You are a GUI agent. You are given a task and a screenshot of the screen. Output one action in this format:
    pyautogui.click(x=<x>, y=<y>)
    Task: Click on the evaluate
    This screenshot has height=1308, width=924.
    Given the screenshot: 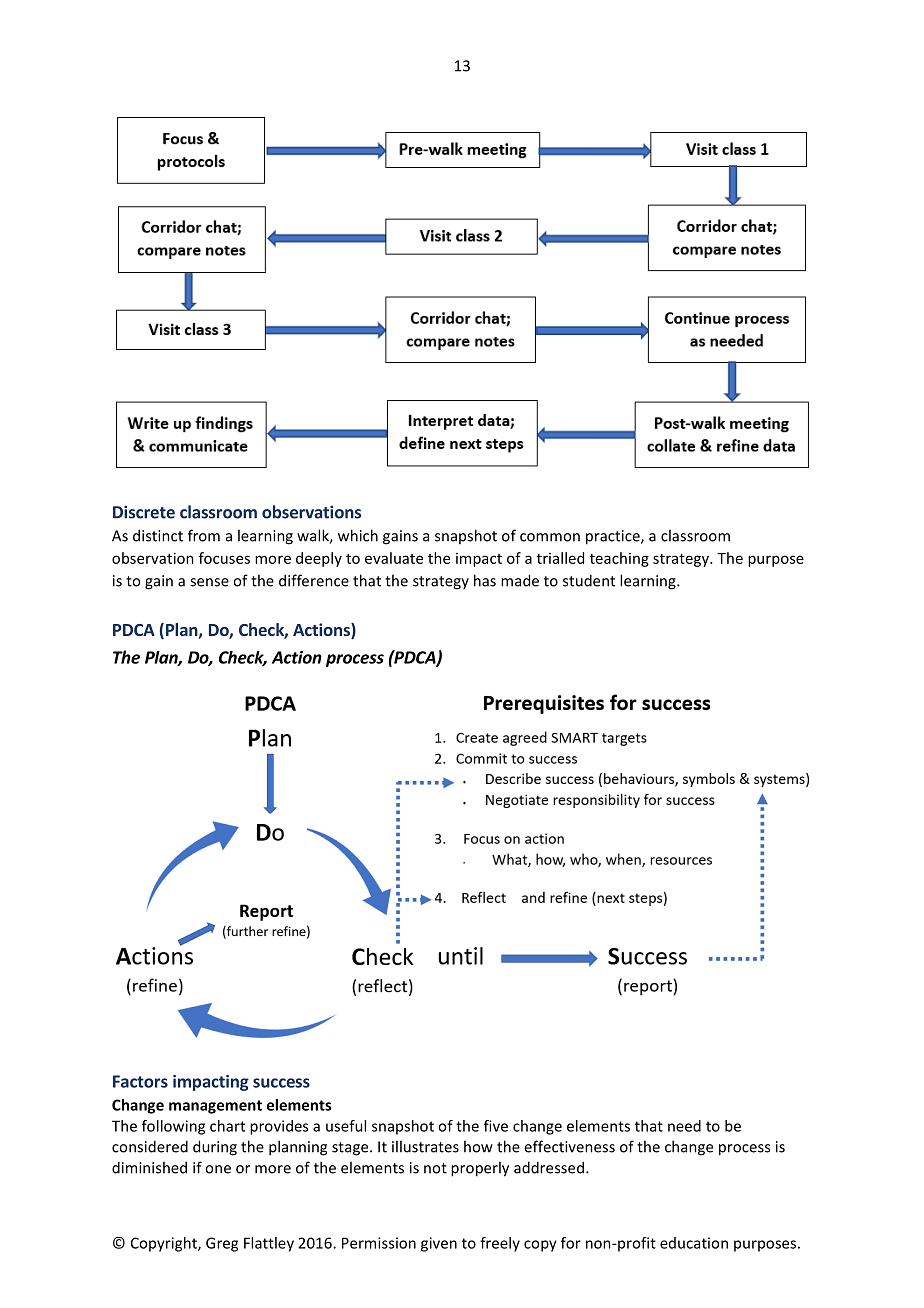 What is the action you would take?
    pyautogui.click(x=394, y=558)
